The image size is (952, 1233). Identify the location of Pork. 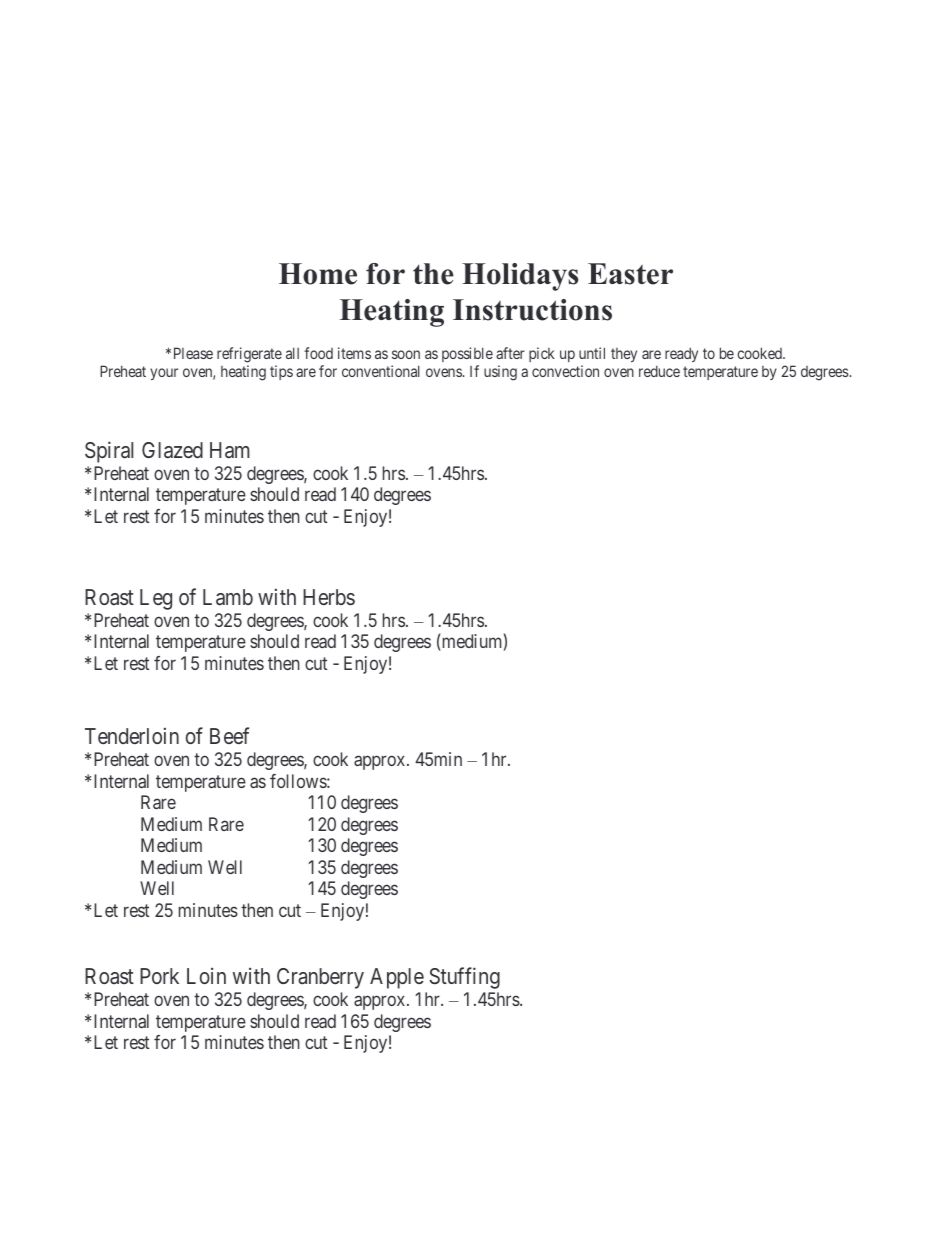
(159, 976).
